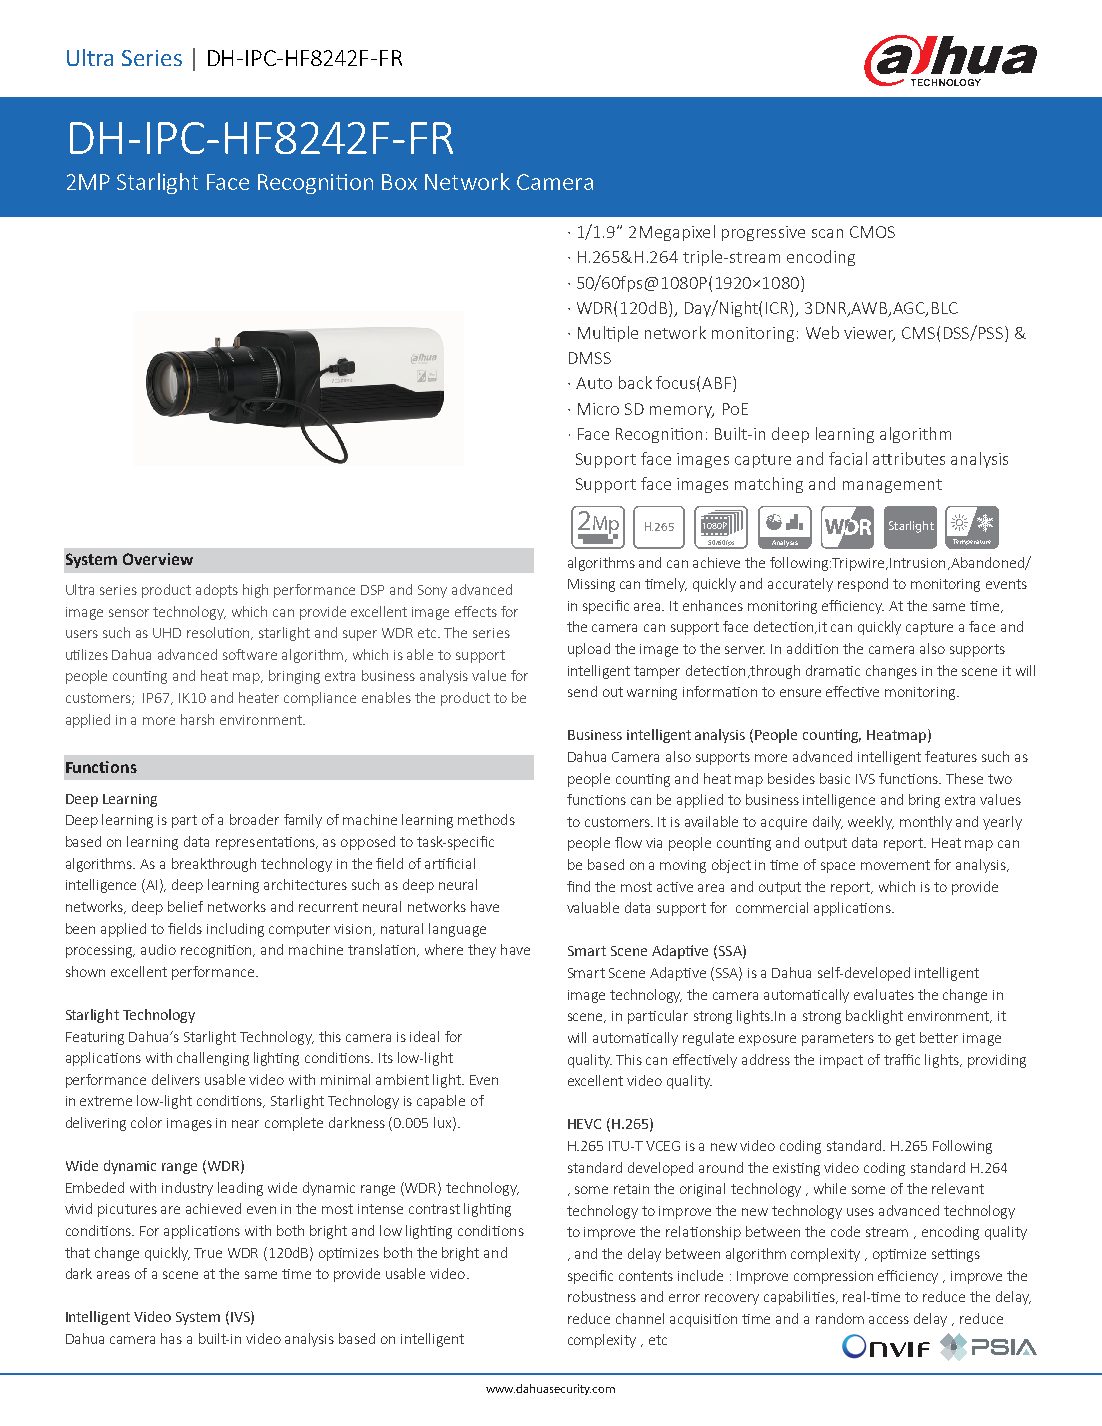 The width and height of the image is (1102, 1426). I want to click on Overview, so click(158, 559).
